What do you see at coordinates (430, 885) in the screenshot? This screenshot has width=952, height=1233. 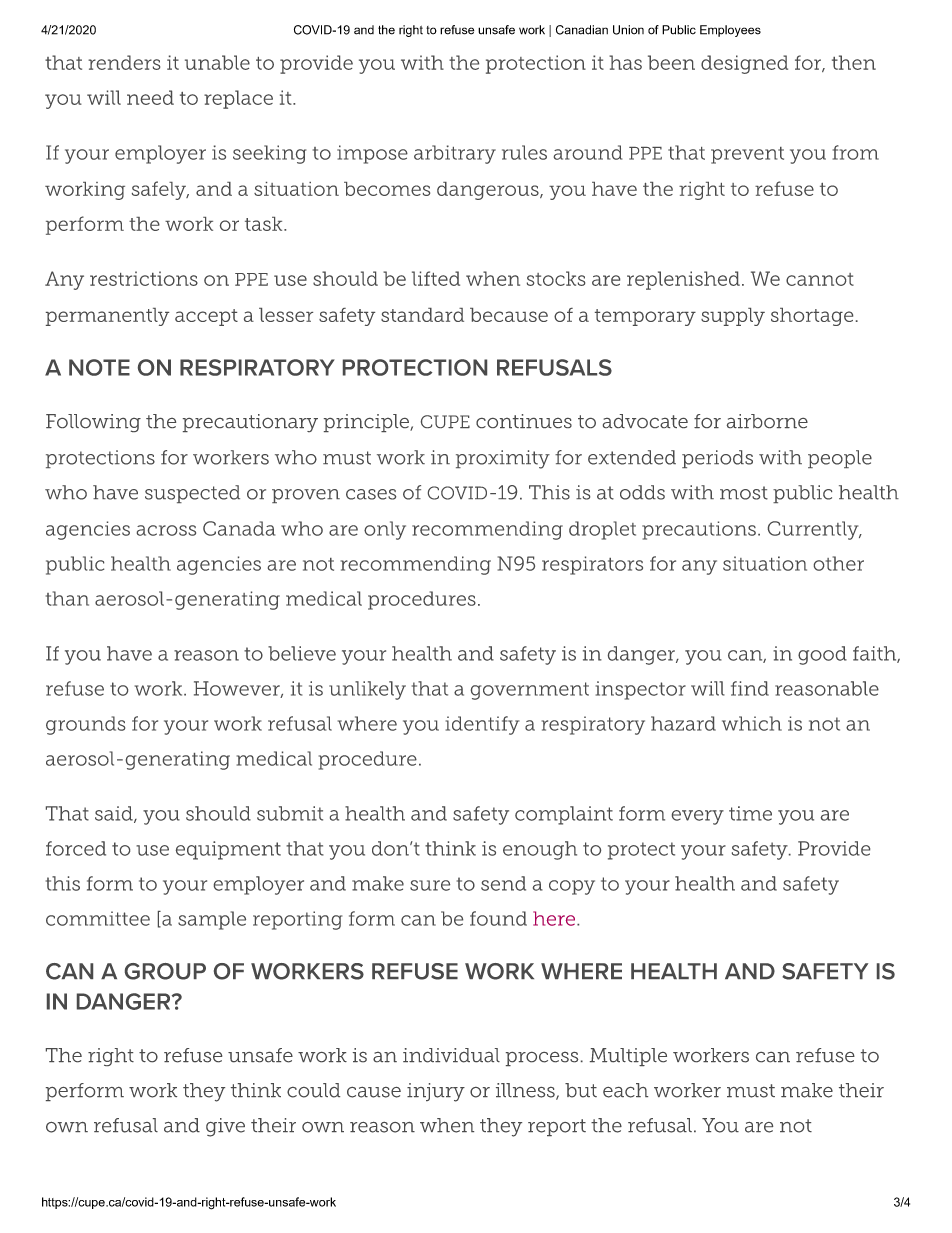 I see `sure` at bounding box center [430, 885].
